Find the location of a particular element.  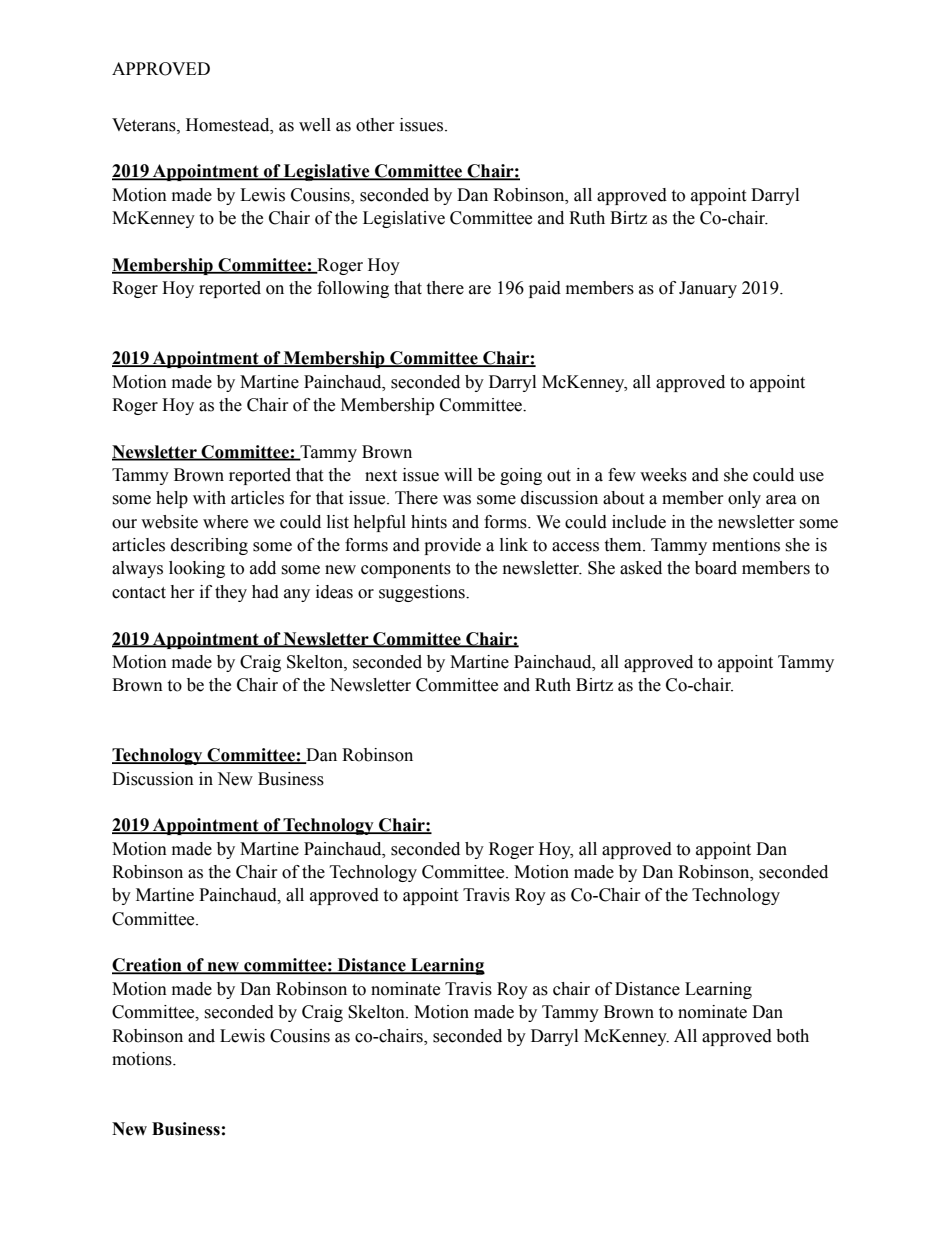

weeks is located at coordinates (663, 475).
